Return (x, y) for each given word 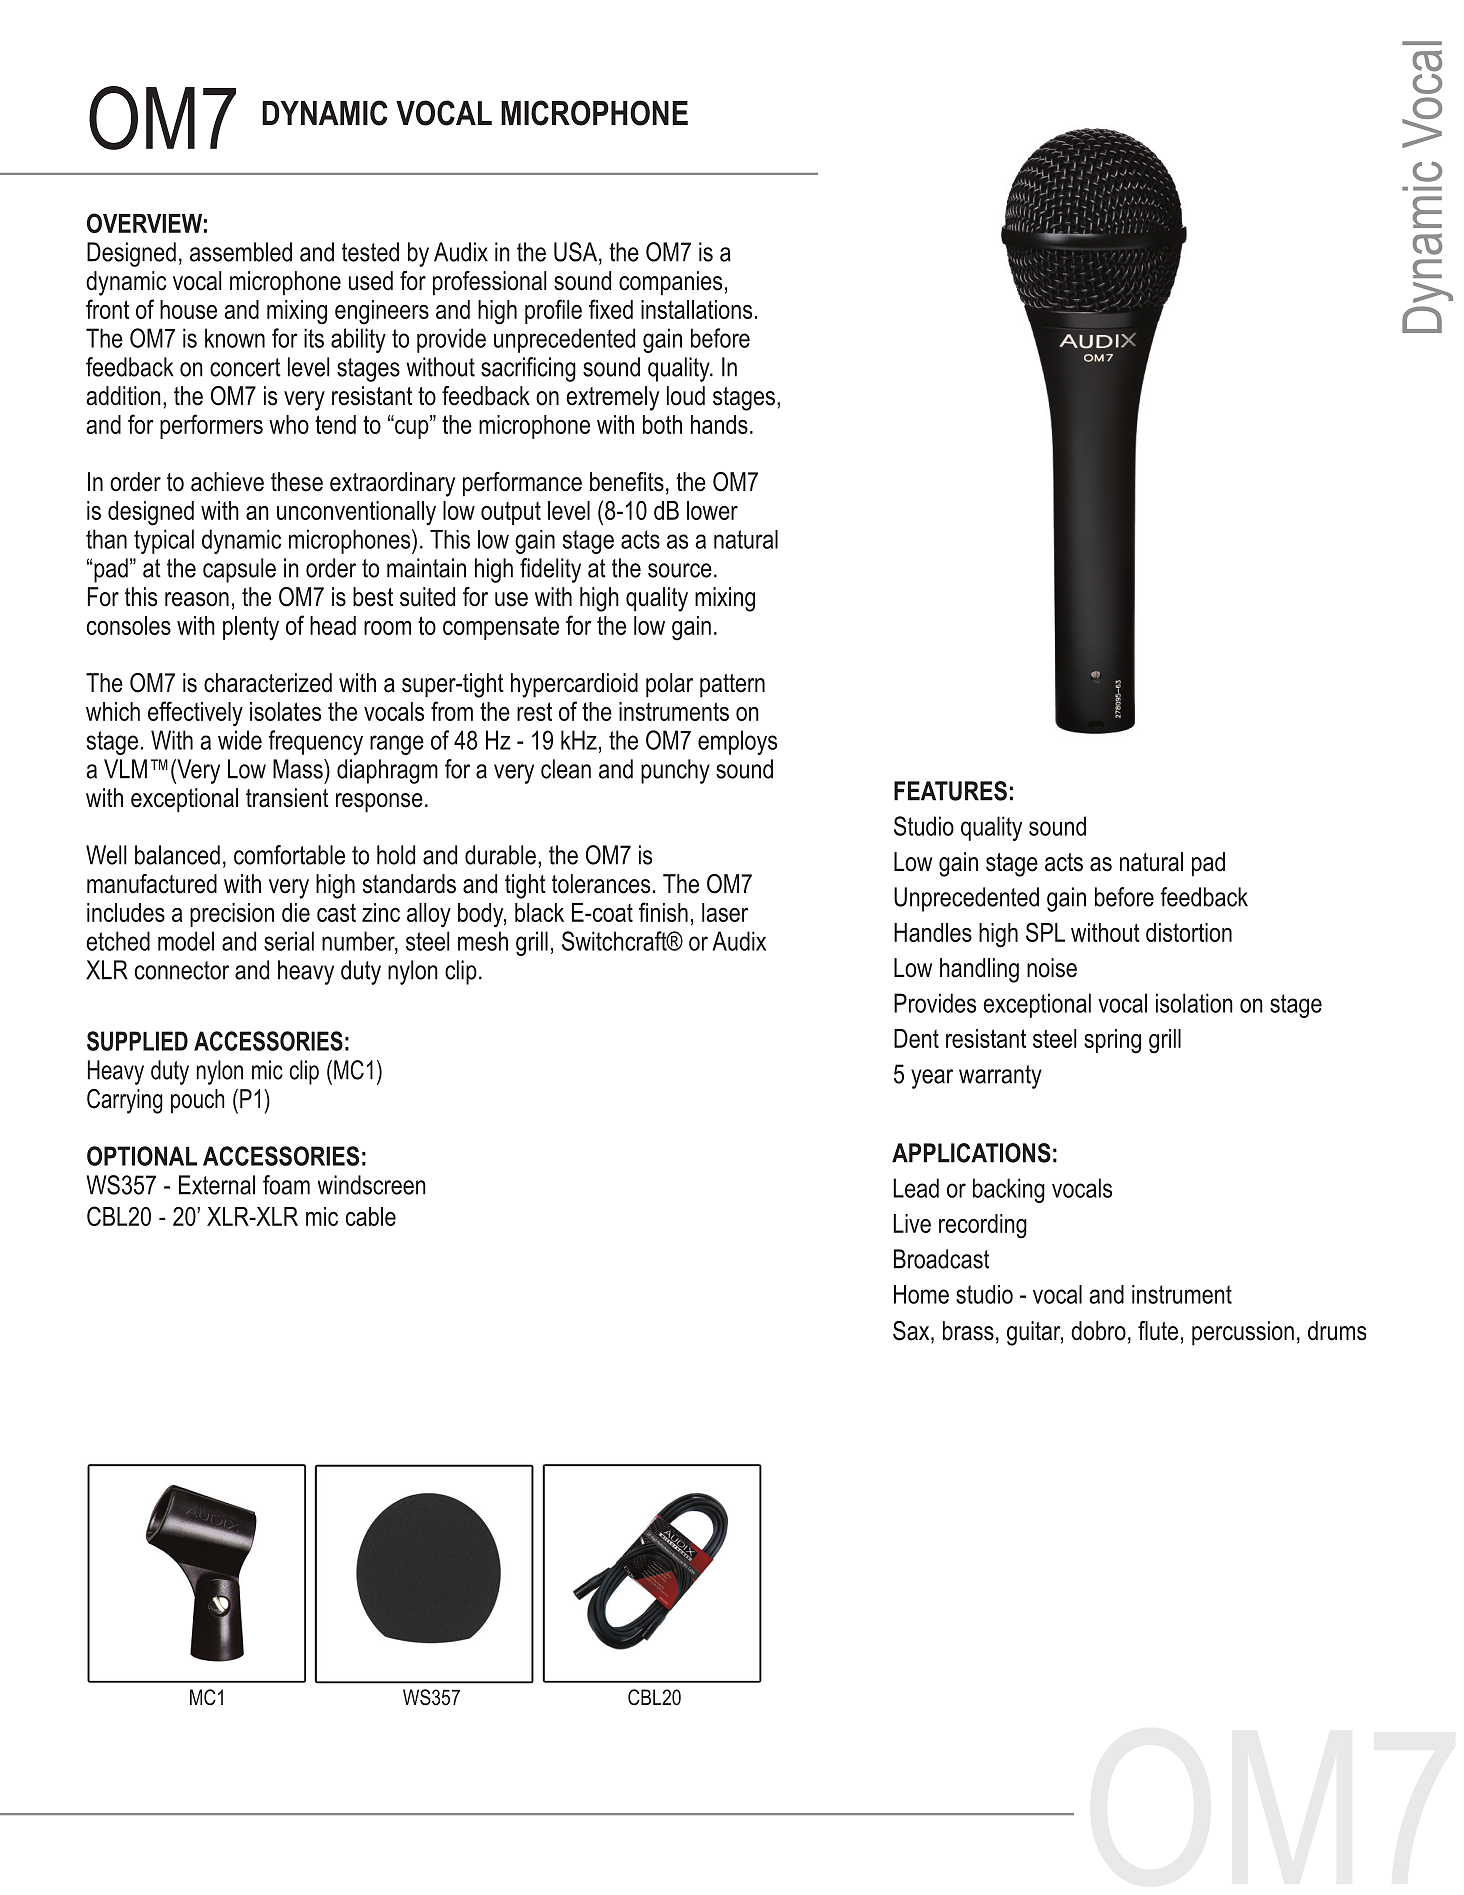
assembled (241, 252)
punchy (675, 771)
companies (670, 283)
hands (719, 424)
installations (696, 309)
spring (1112, 1041)
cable (371, 1216)
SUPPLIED (137, 1041)
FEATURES (950, 791)
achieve (227, 482)
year (932, 1079)
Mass (299, 769)
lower (712, 510)
